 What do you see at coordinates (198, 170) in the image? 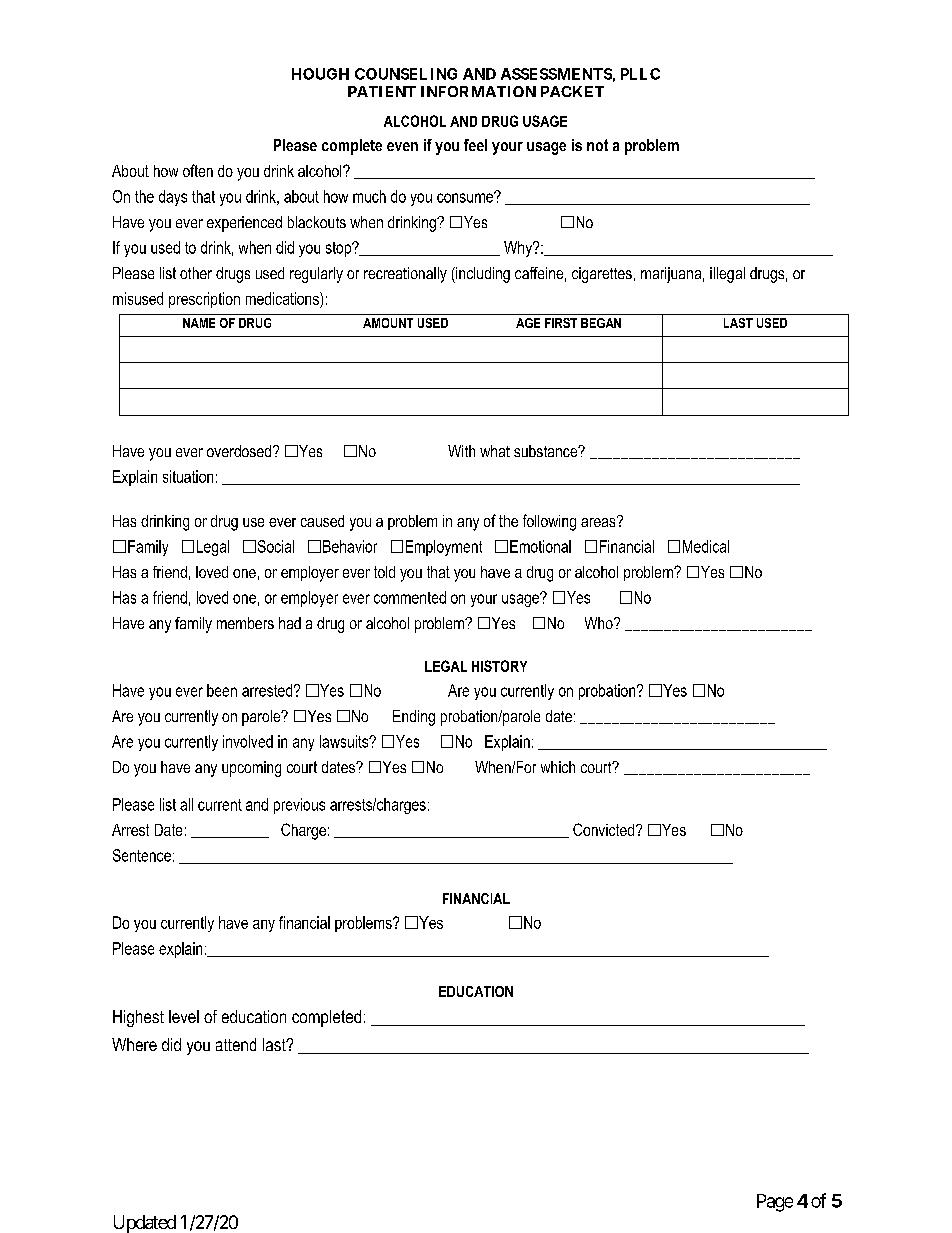
I see `often` at bounding box center [198, 170].
